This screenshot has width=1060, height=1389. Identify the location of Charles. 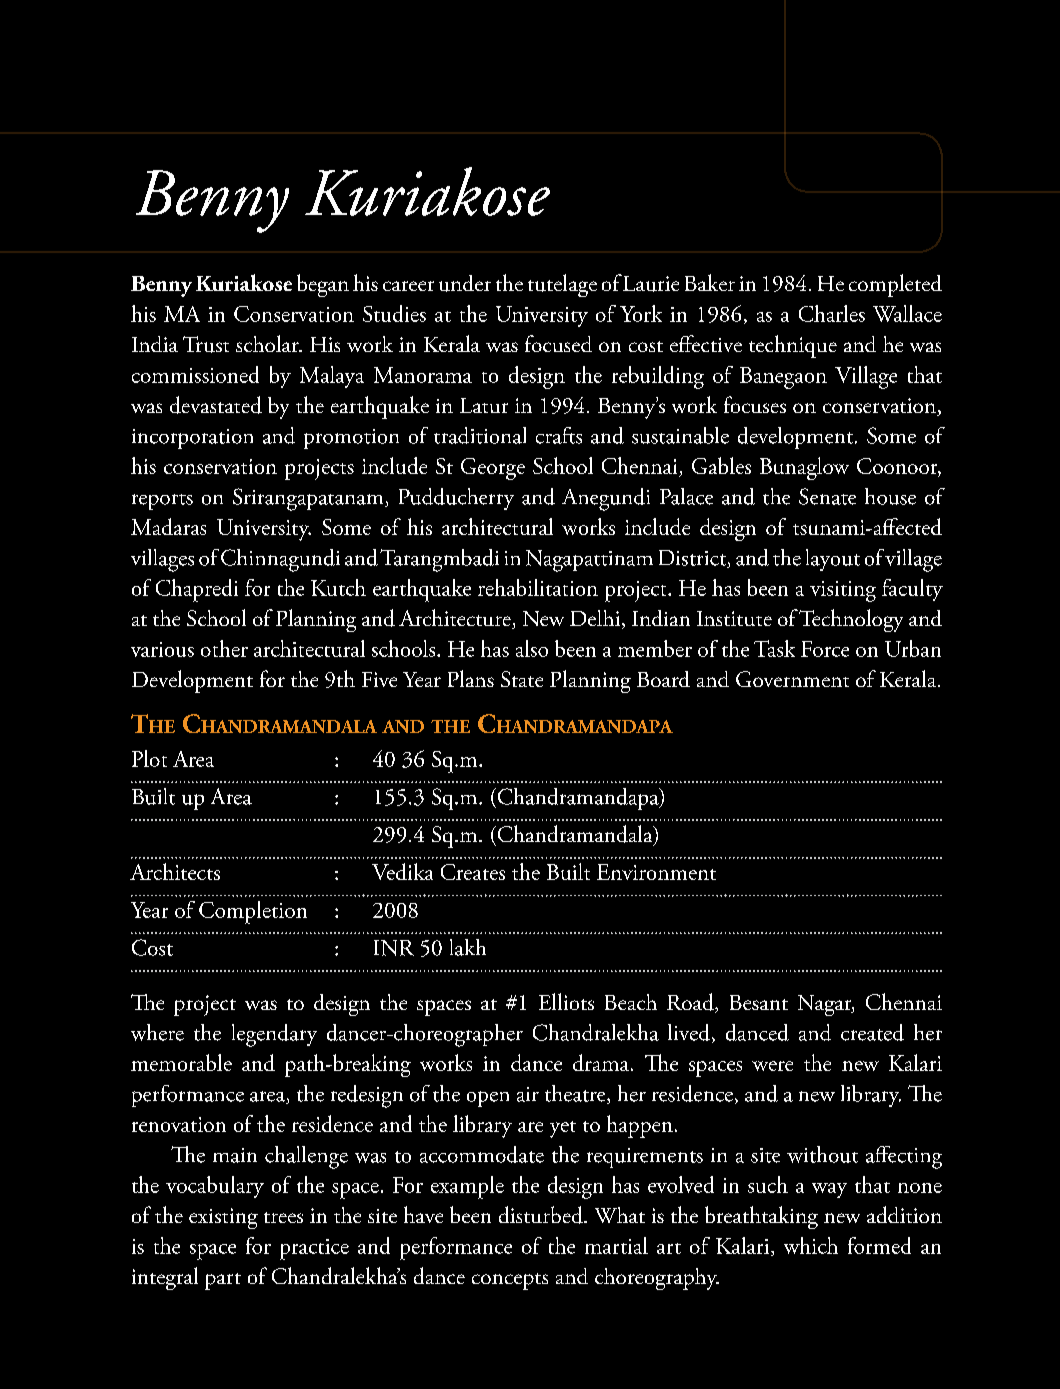
(832, 313).
